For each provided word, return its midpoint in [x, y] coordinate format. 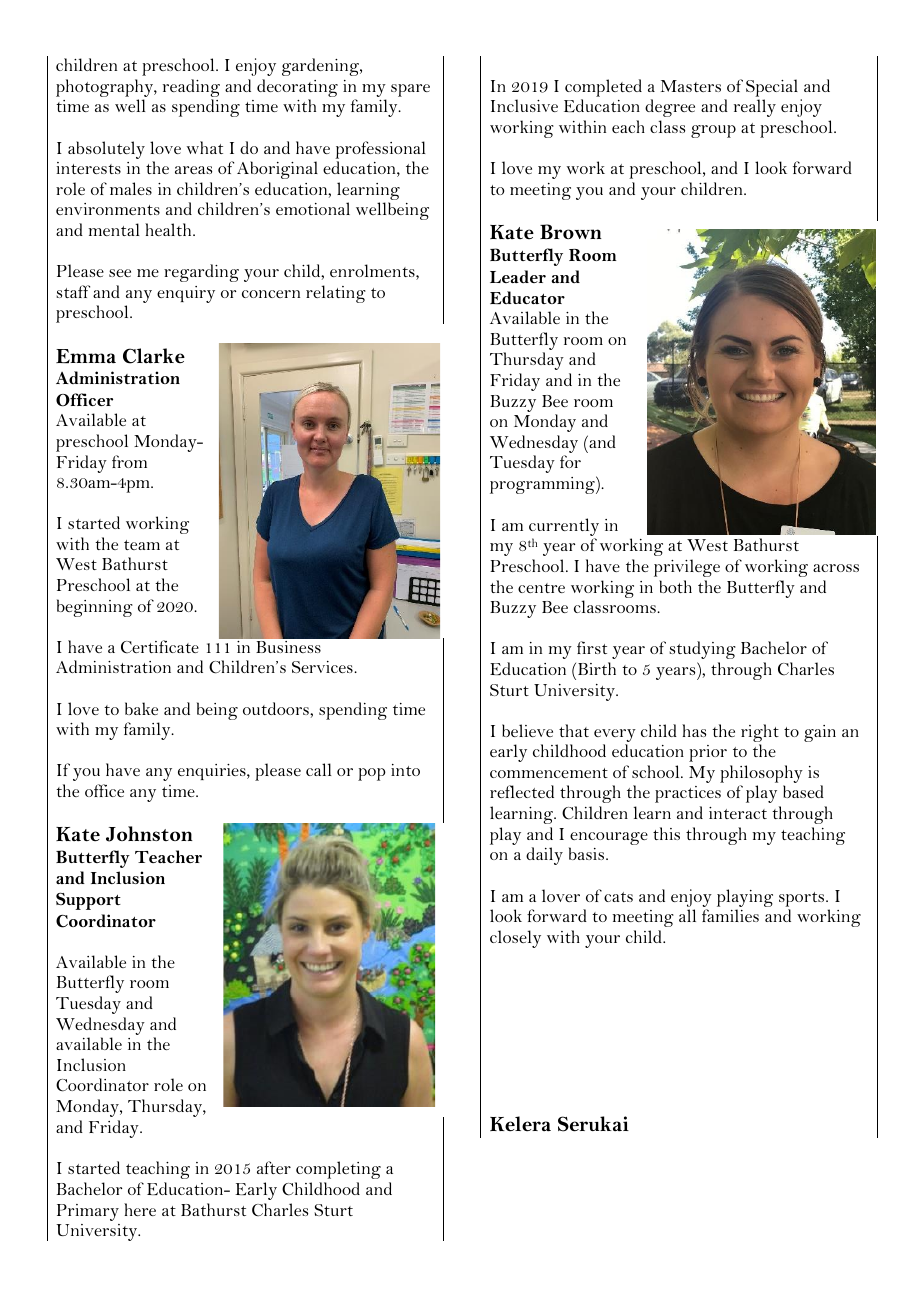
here [140, 1209]
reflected [522, 791]
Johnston [149, 834]
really [755, 108]
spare [410, 90]
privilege [687, 568]
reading [191, 89]
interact [738, 813]
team [142, 545]
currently [564, 528]
